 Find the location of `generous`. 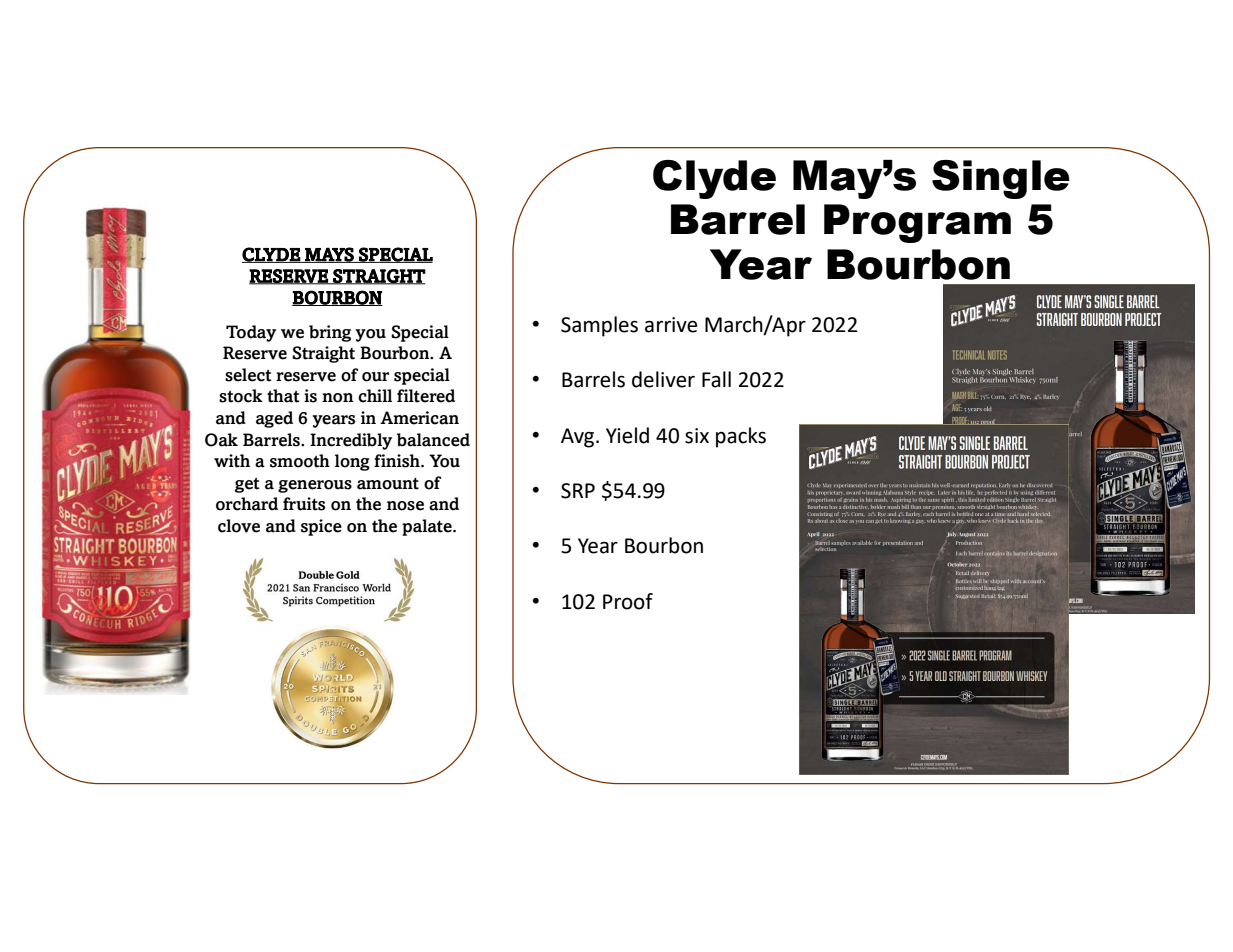

generous is located at coordinates (315, 486).
